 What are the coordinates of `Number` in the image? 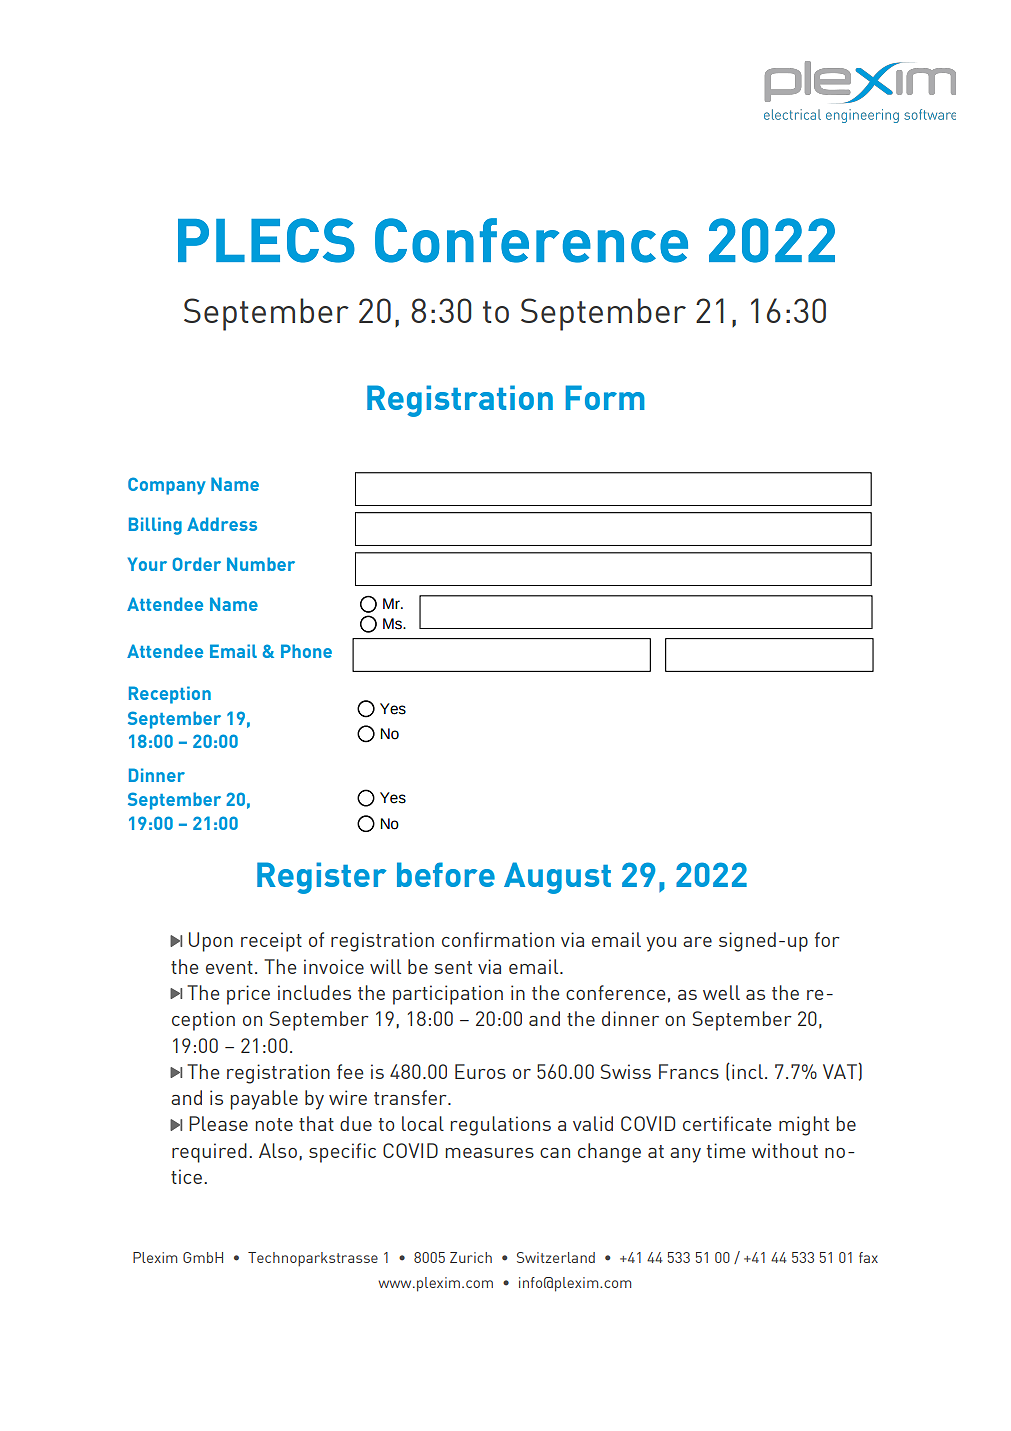 It's located at (261, 564).
